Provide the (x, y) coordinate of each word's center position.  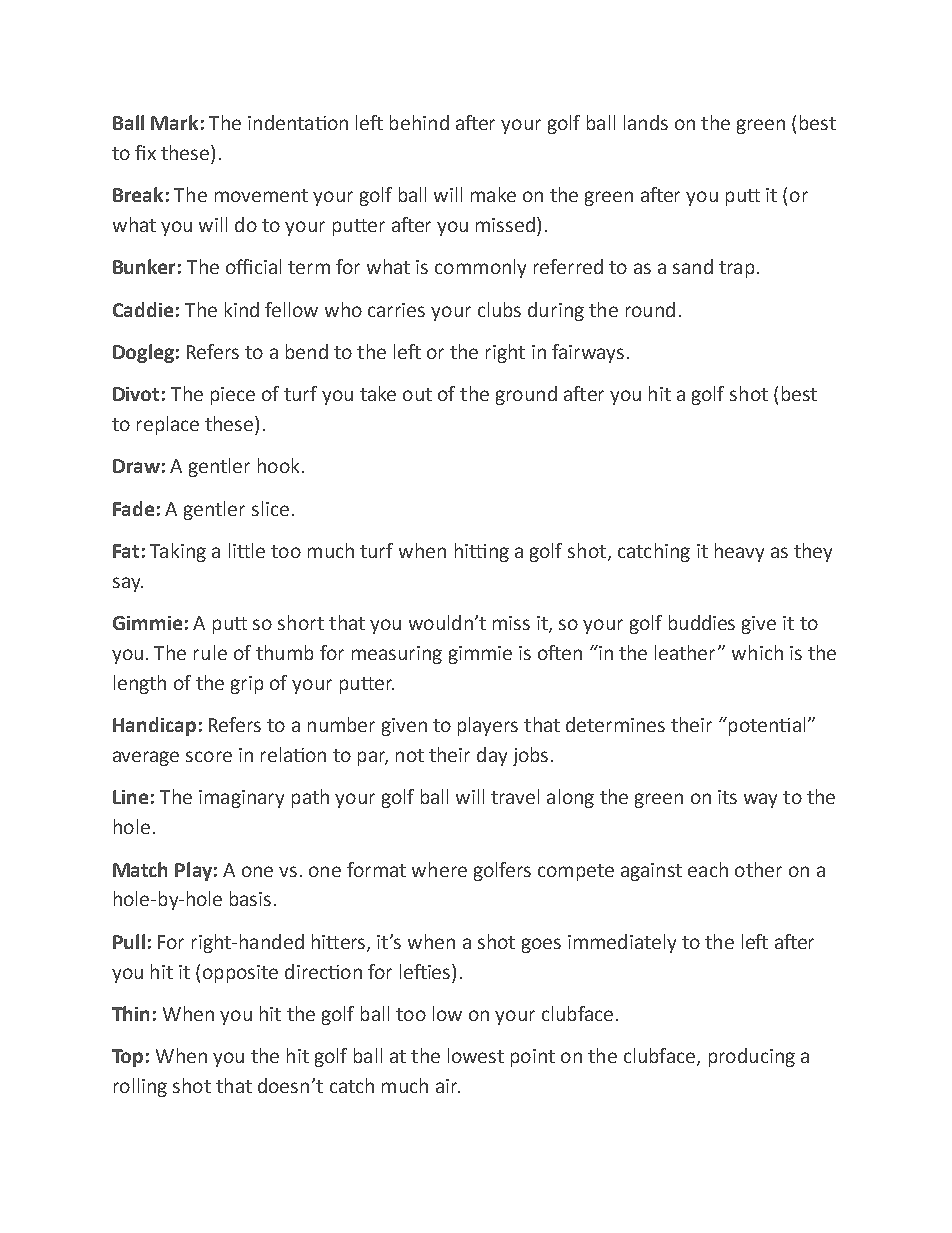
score (209, 756)
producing (752, 1057)
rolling (140, 1087)
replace (168, 425)
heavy (739, 552)
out (417, 394)
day (492, 756)
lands (646, 122)
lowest (476, 1055)
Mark (174, 122)
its (727, 797)
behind (419, 122)
